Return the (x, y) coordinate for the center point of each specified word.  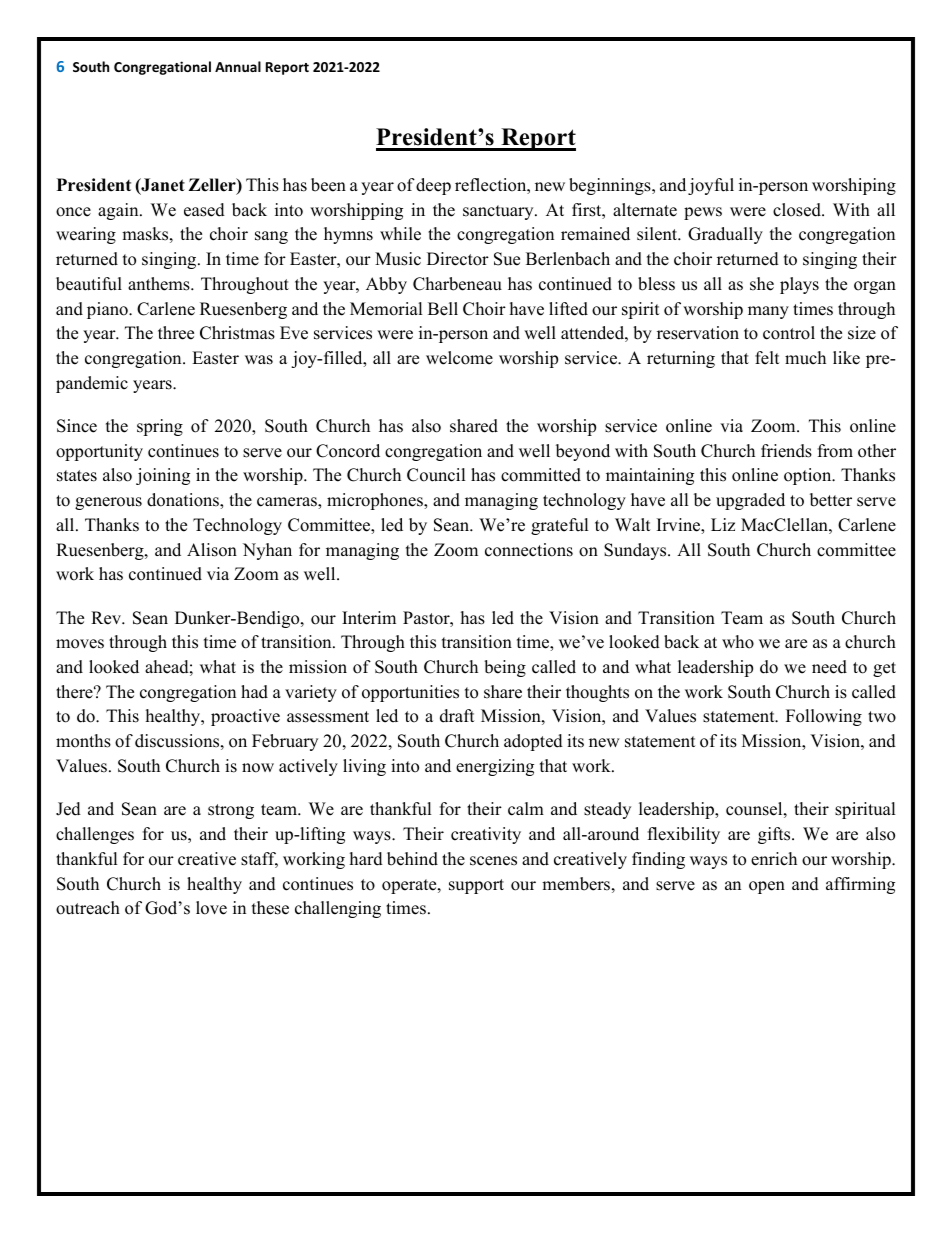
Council (436, 475)
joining (163, 476)
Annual (238, 66)
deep (433, 186)
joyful (711, 186)
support (476, 886)
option (809, 476)
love (211, 908)
